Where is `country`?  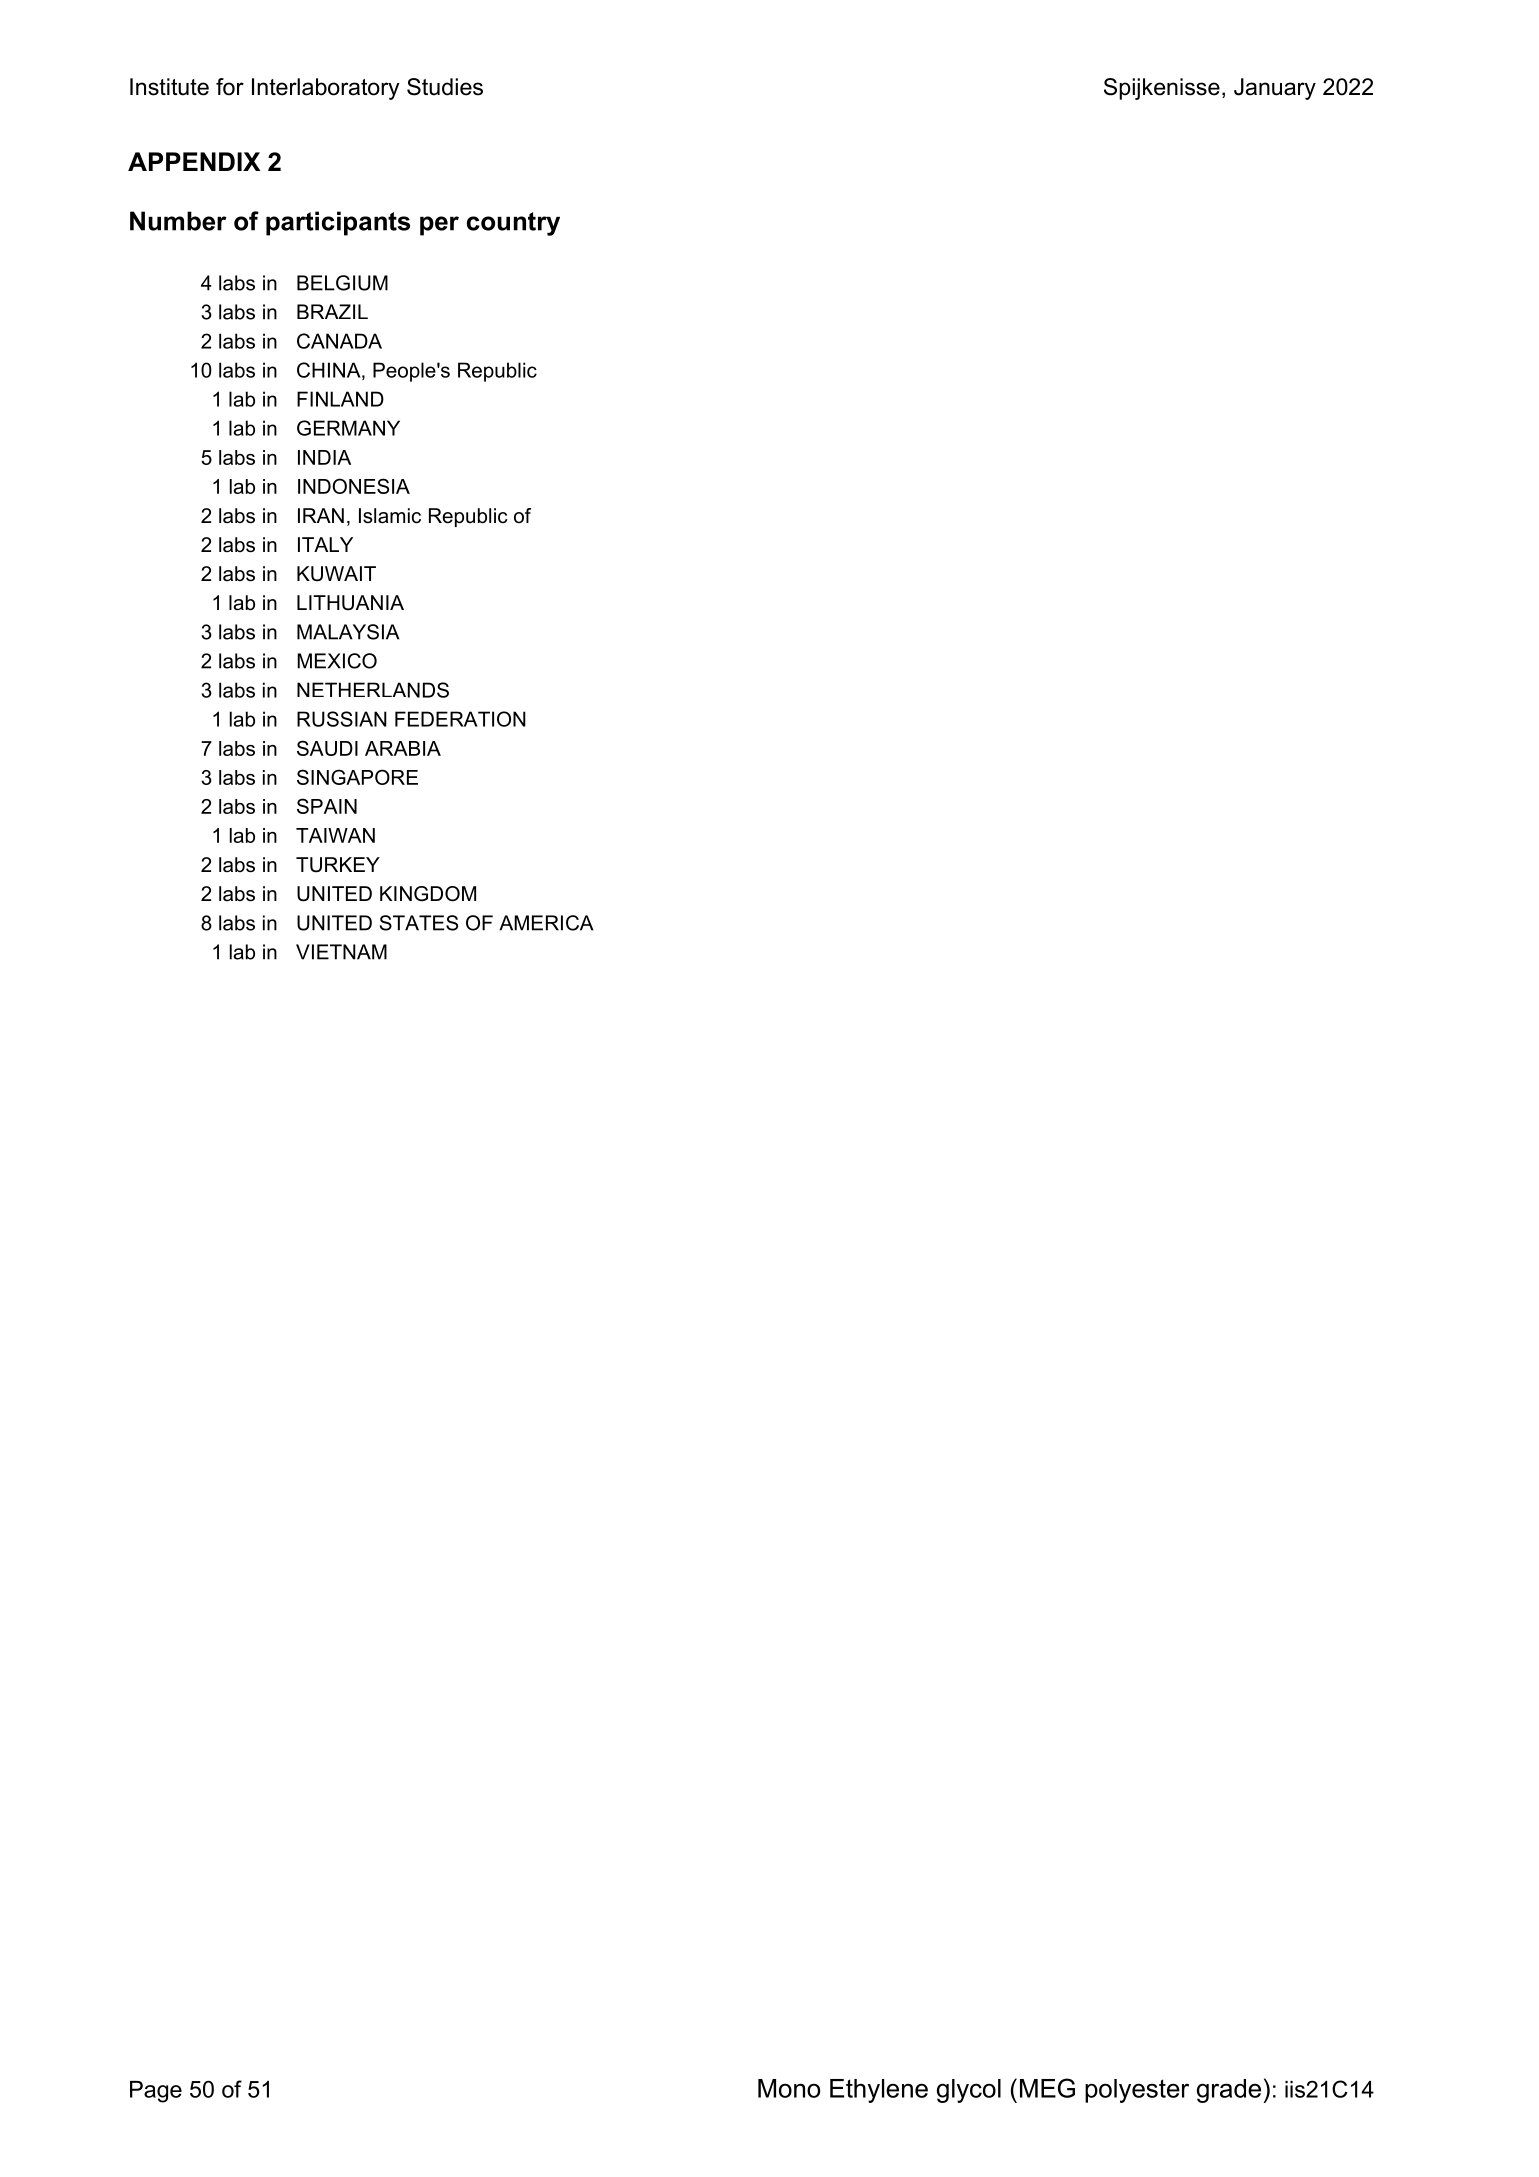
country is located at coordinates (513, 224).
